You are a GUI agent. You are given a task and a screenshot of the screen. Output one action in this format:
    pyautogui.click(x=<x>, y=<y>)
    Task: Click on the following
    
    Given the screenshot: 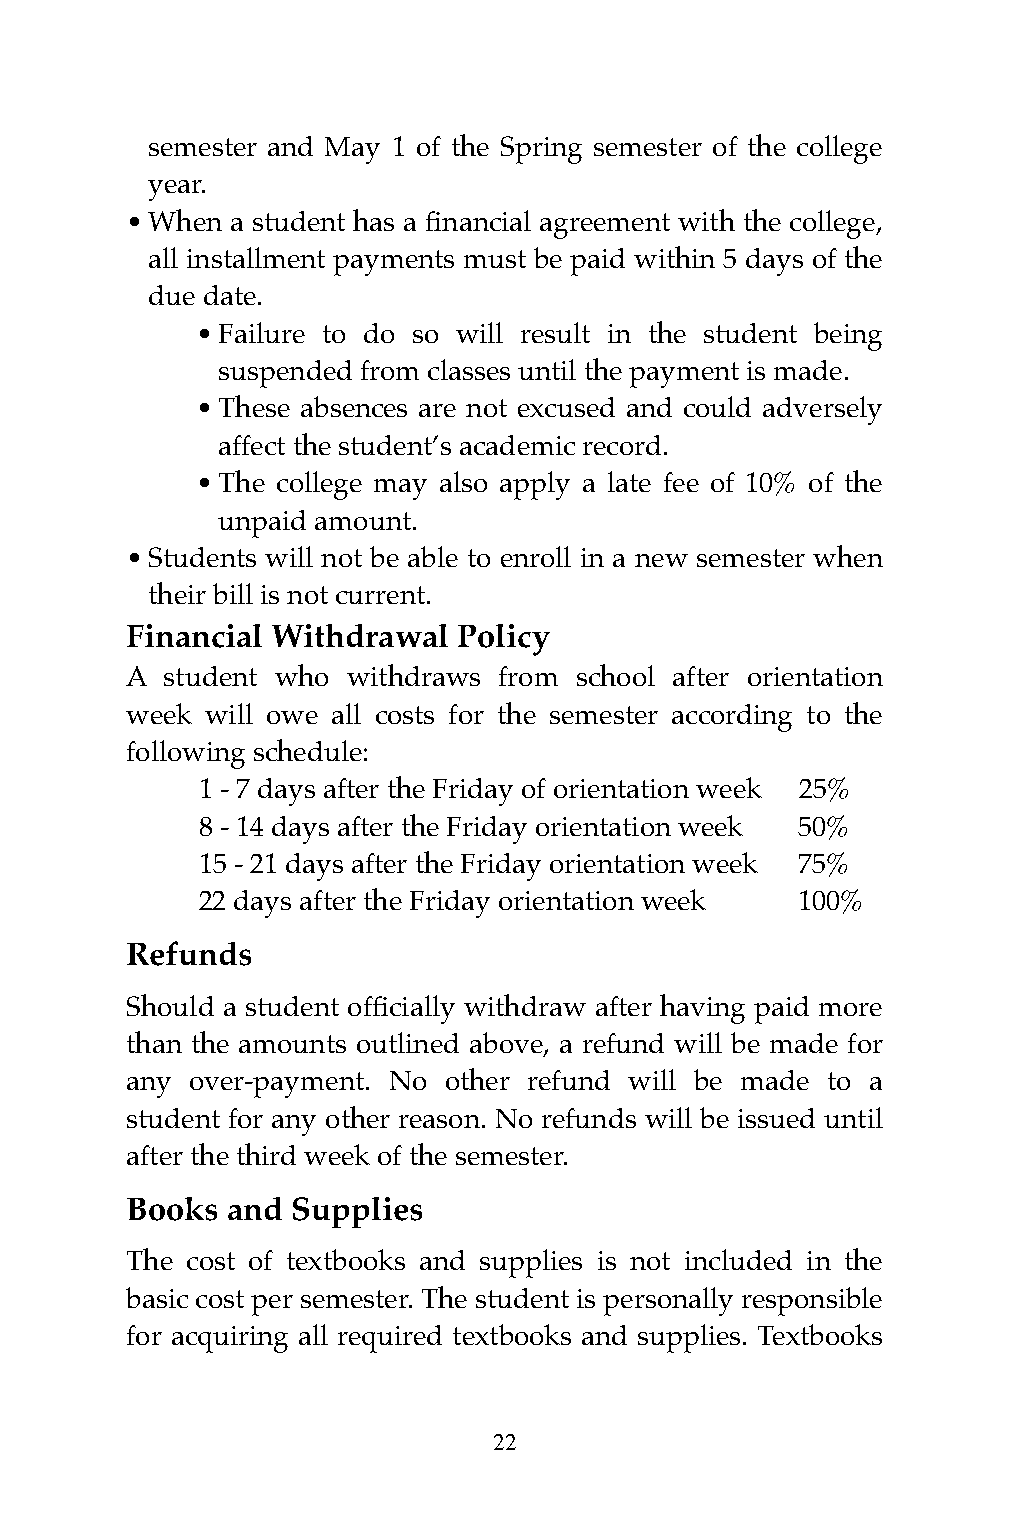 What is the action you would take?
    pyautogui.click(x=186, y=754)
